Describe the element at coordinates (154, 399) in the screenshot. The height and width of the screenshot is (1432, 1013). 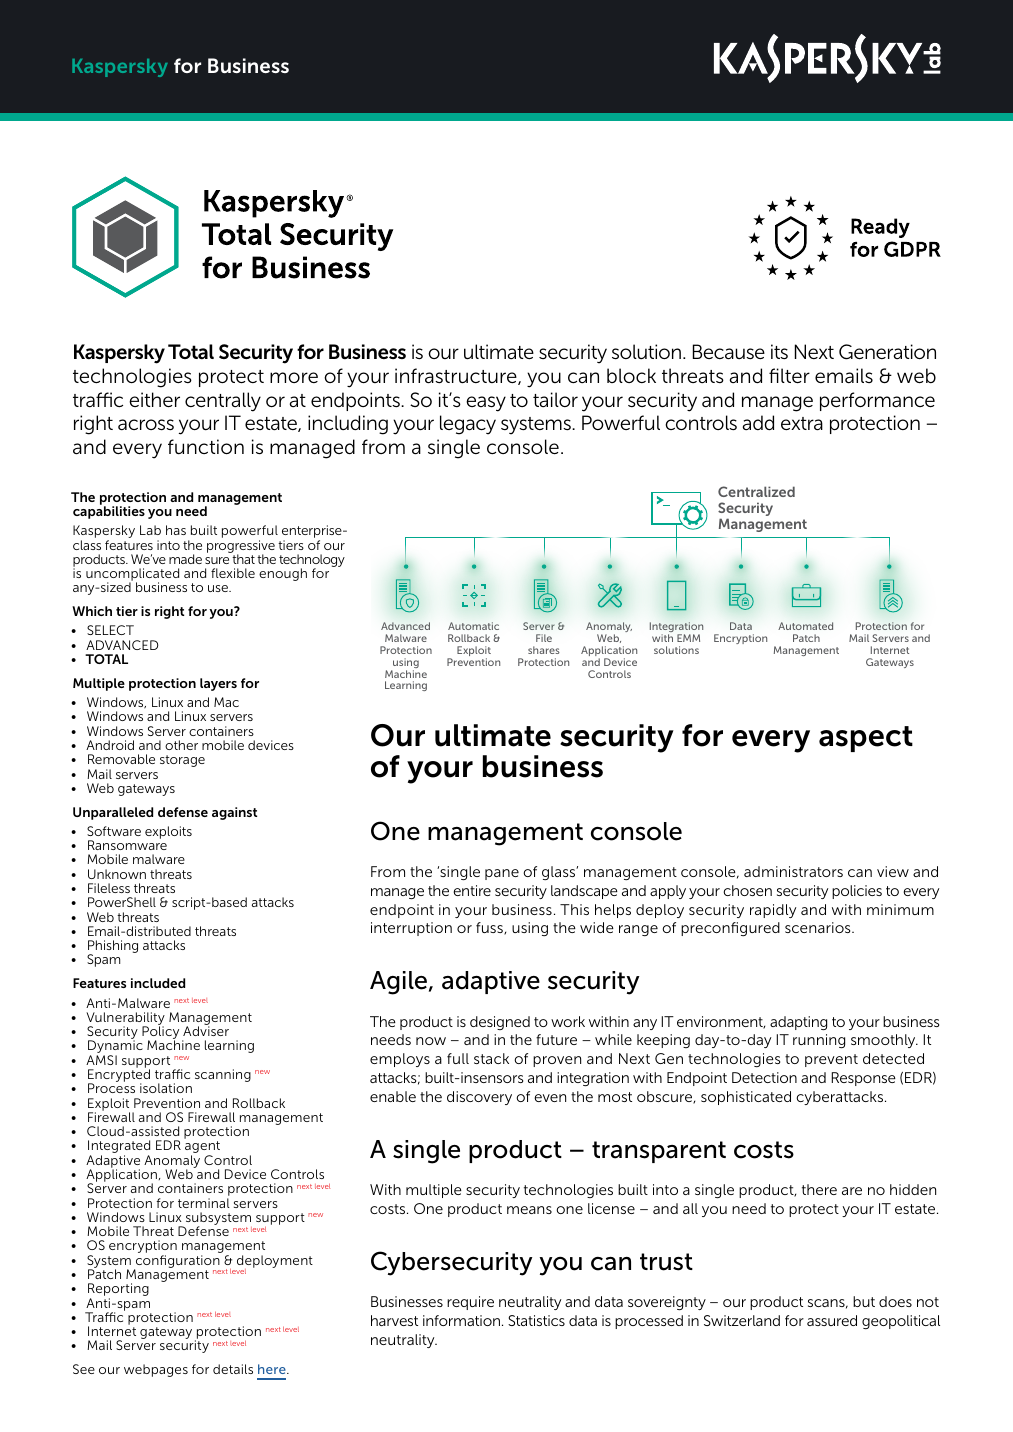
I see `either` at that location.
